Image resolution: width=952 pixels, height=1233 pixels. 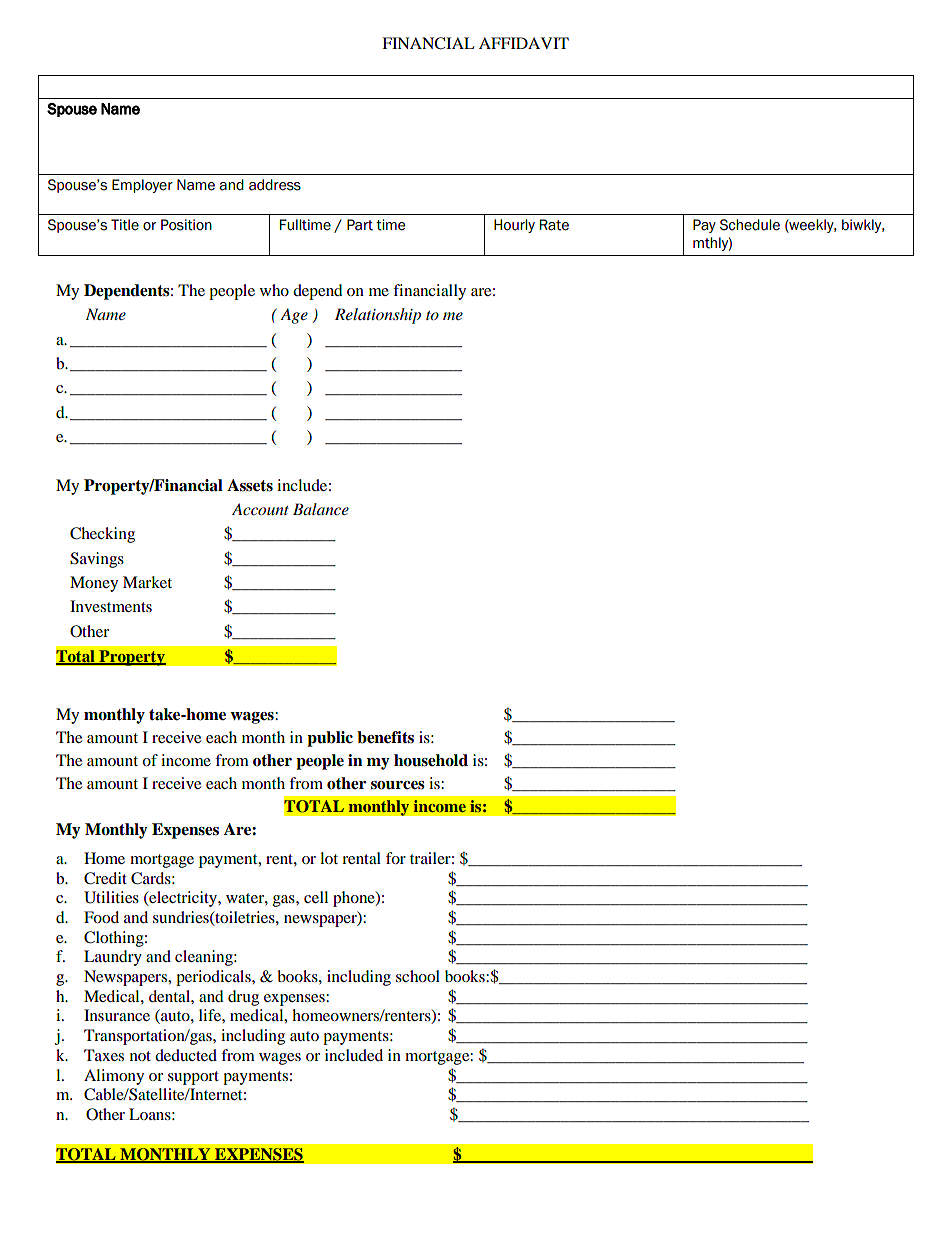 I want to click on household, so click(x=431, y=760).
